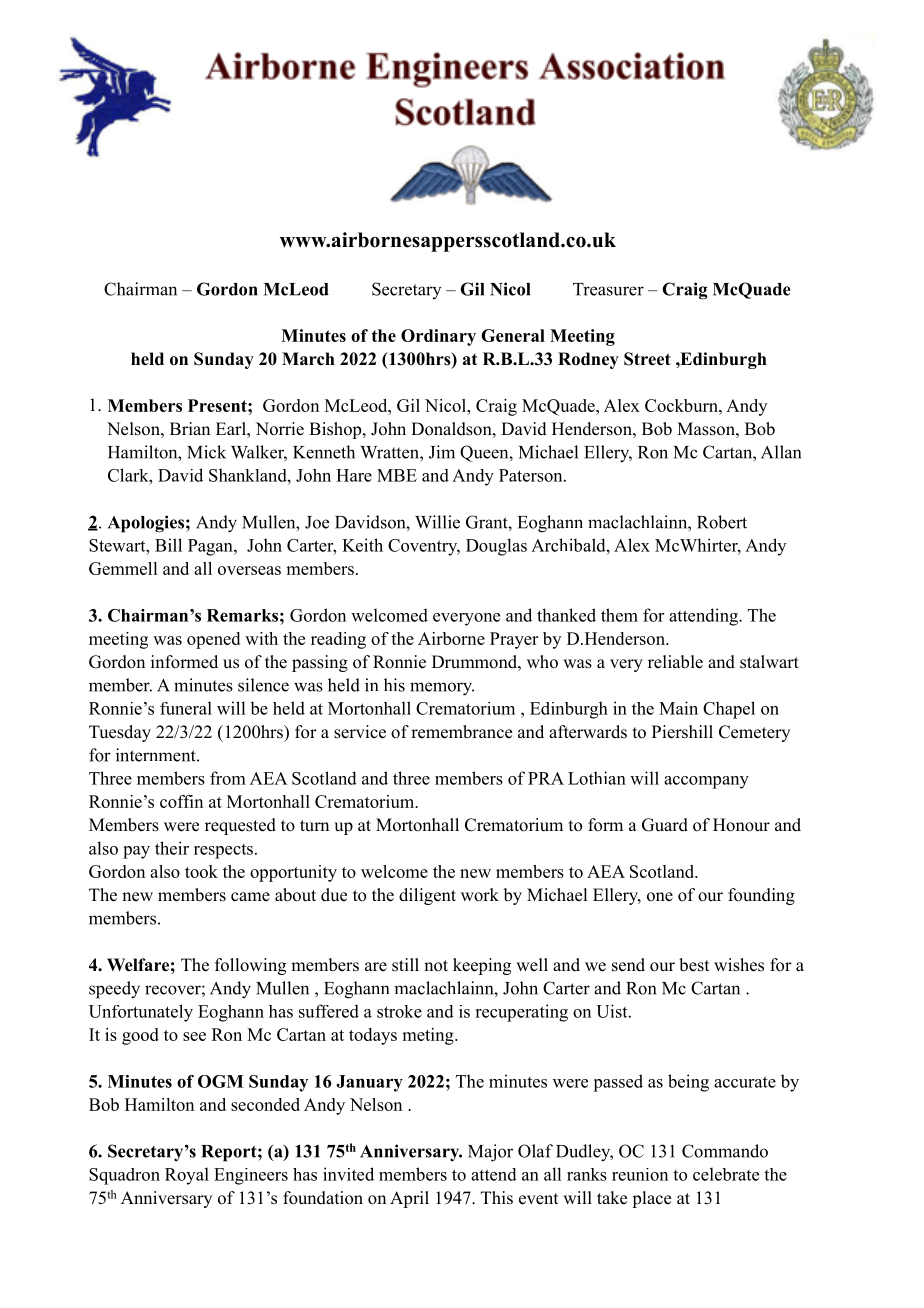 Image resolution: width=924 pixels, height=1308 pixels. What do you see at coordinates (424, 547) in the document?
I see `Coventry` at bounding box center [424, 547].
